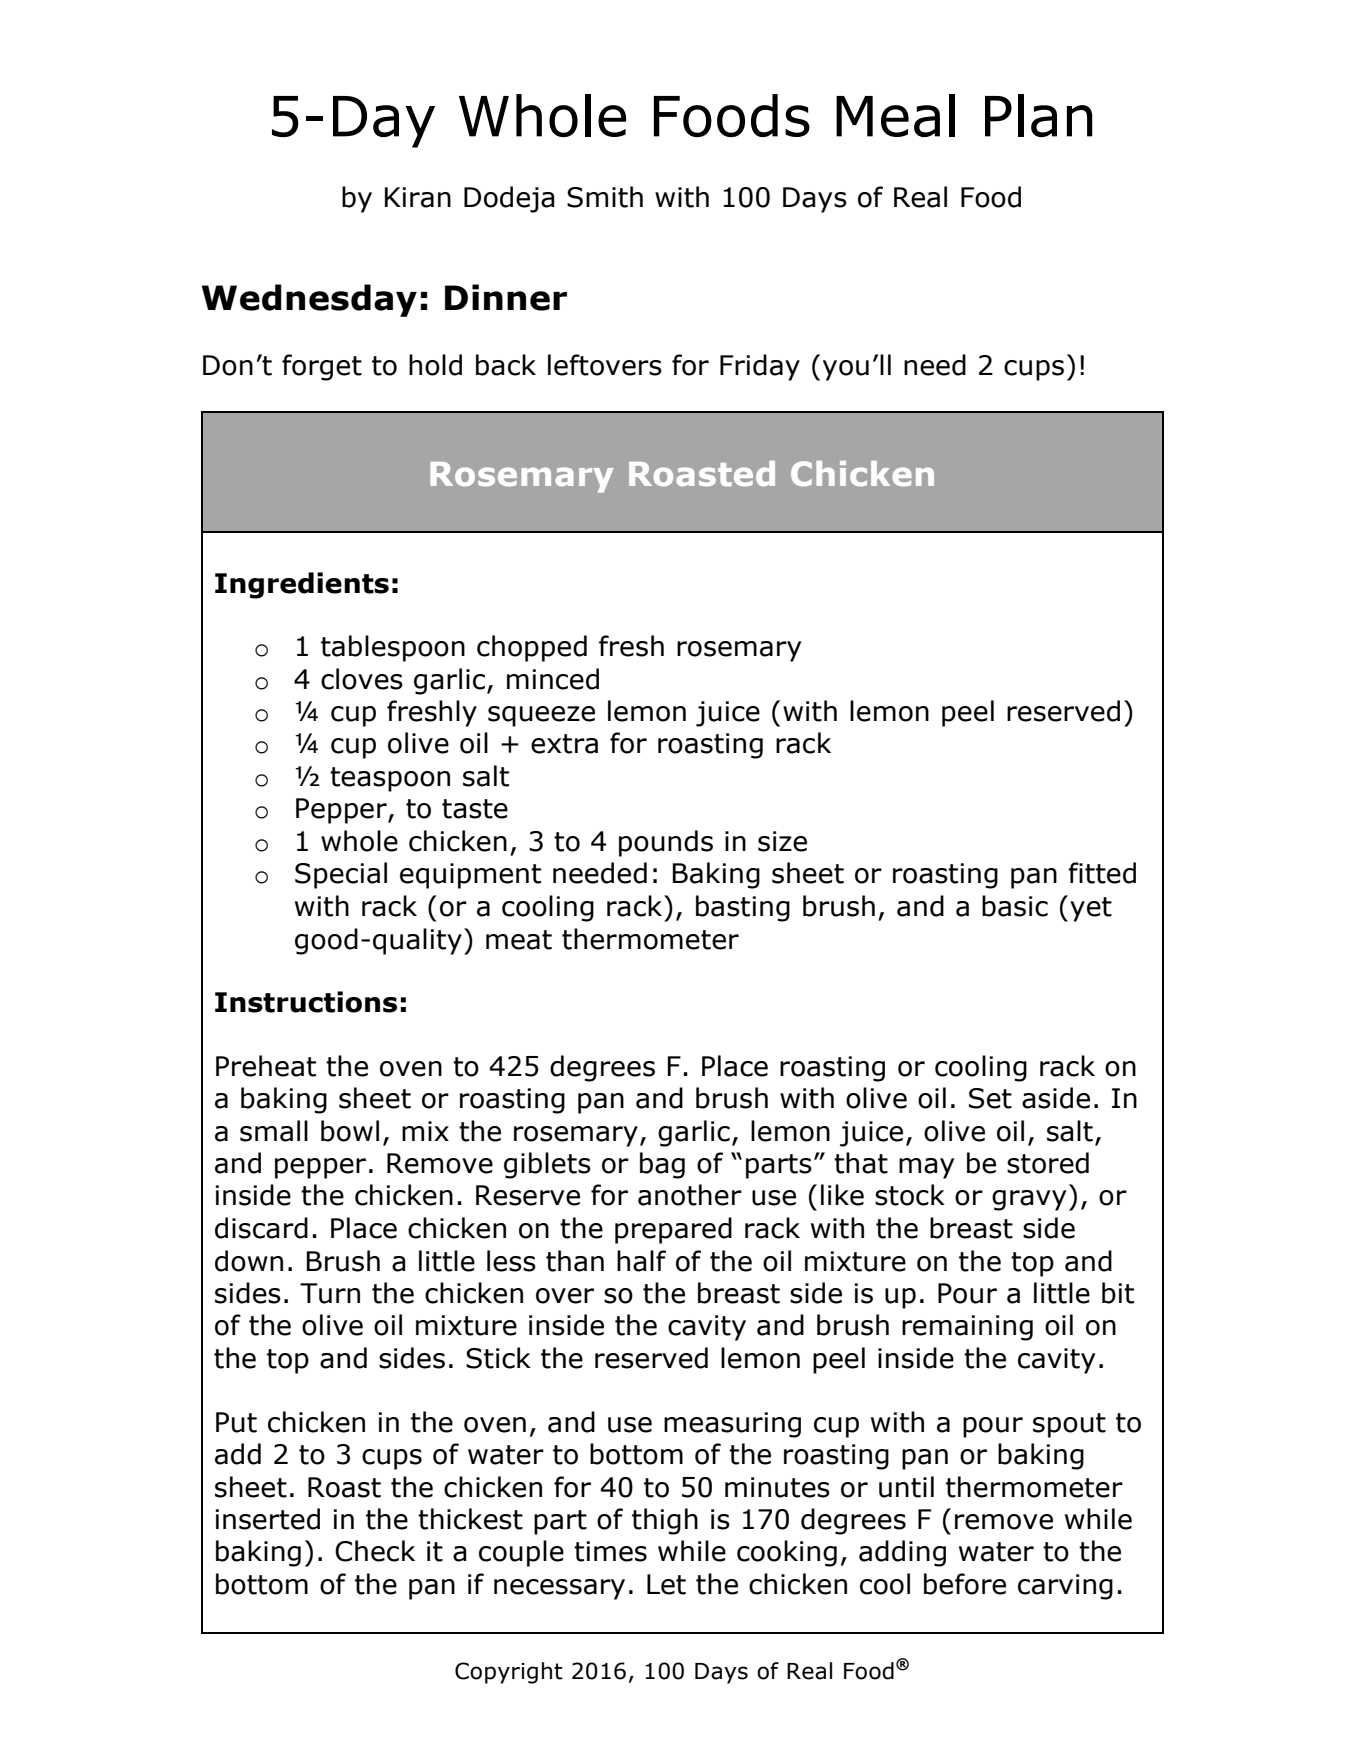 This screenshot has height=1764, width=1363. What do you see at coordinates (610, 1551) in the screenshot?
I see `times` at bounding box center [610, 1551].
